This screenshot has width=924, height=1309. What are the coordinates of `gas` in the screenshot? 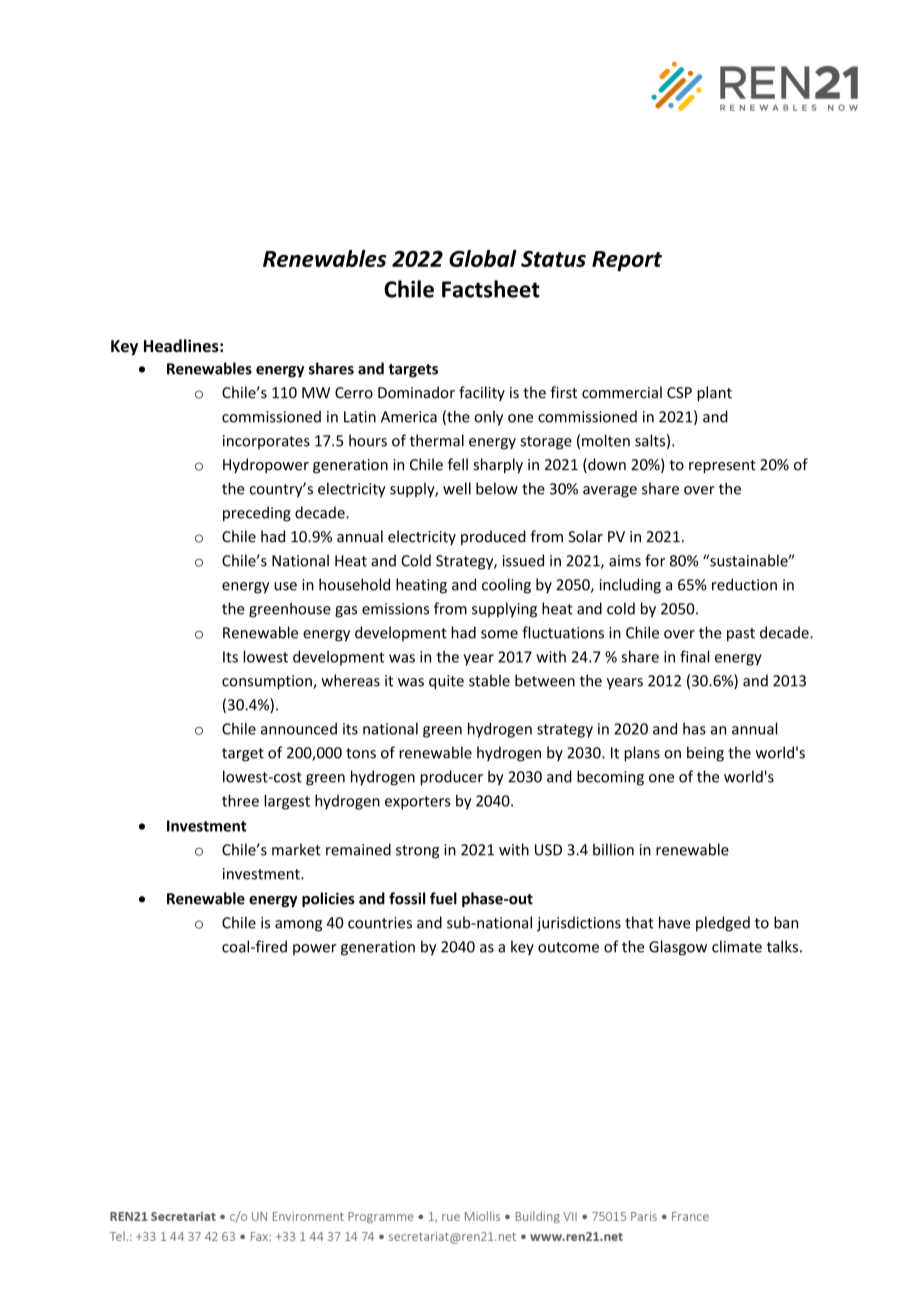 It's located at (346, 612).
